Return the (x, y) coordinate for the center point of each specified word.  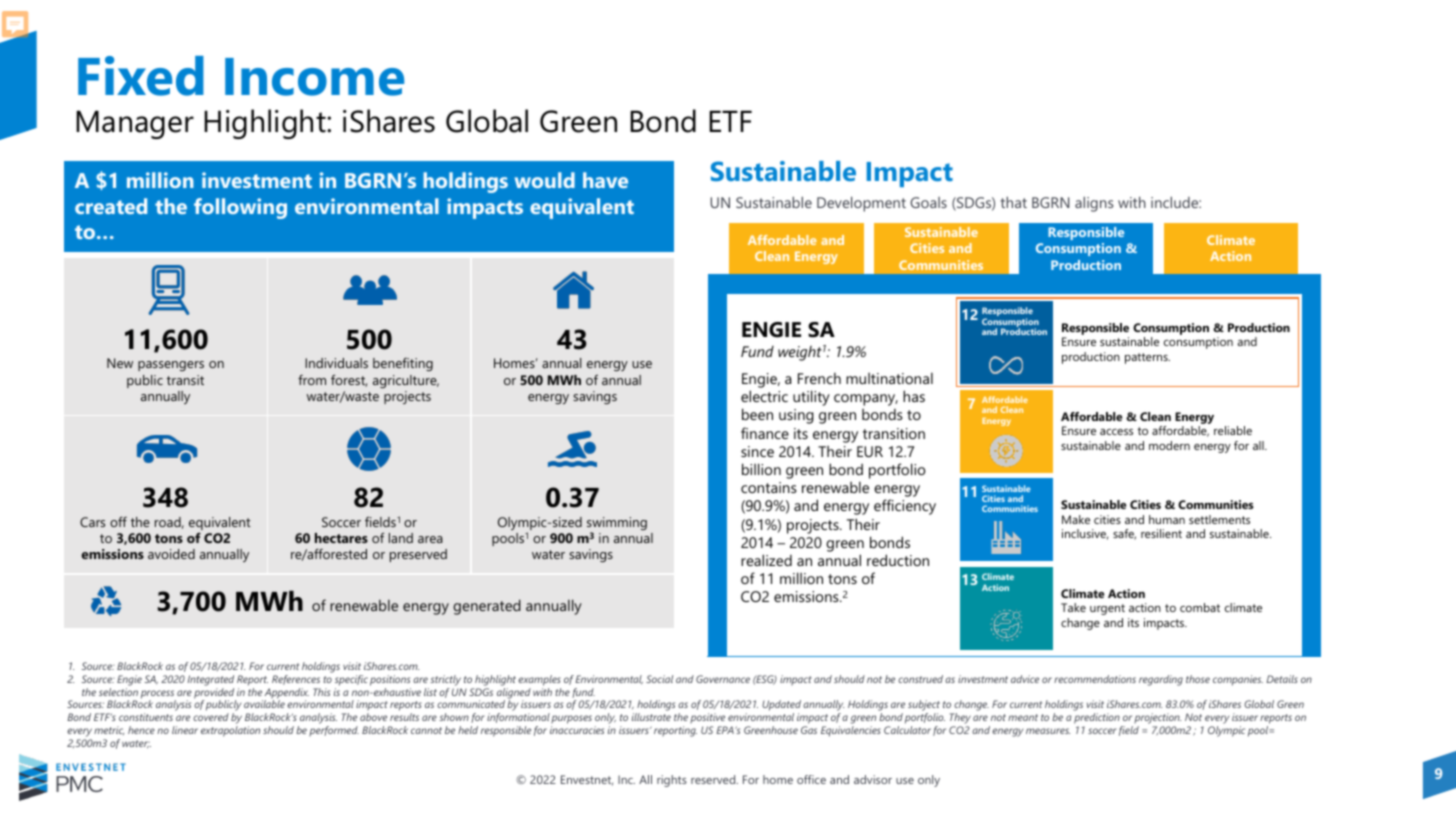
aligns (1094, 204)
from (312, 380)
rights (672, 781)
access (1116, 432)
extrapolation (230, 731)
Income (314, 77)
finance (765, 433)
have (605, 180)
